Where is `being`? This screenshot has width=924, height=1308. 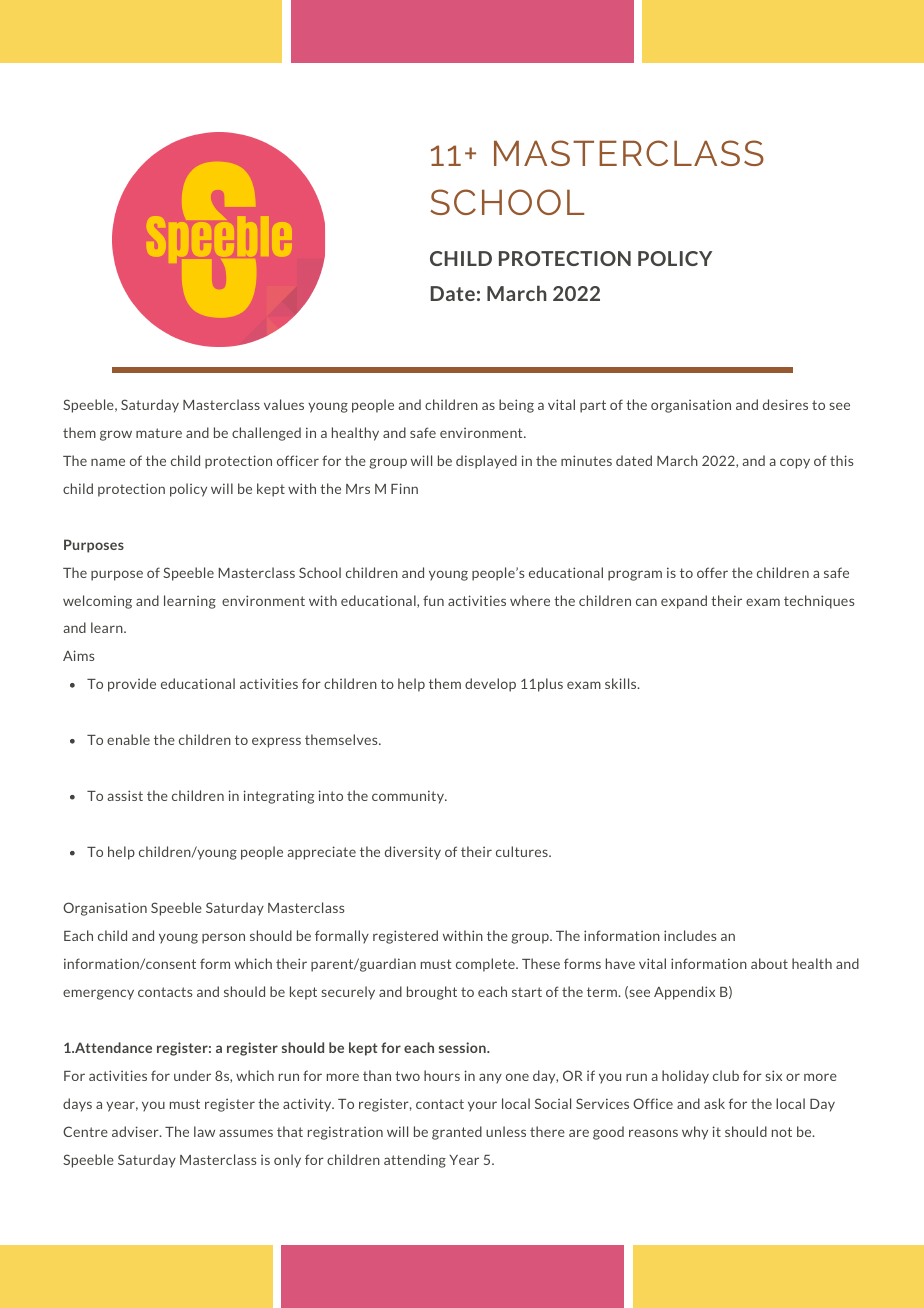
being is located at coordinates (516, 406).
